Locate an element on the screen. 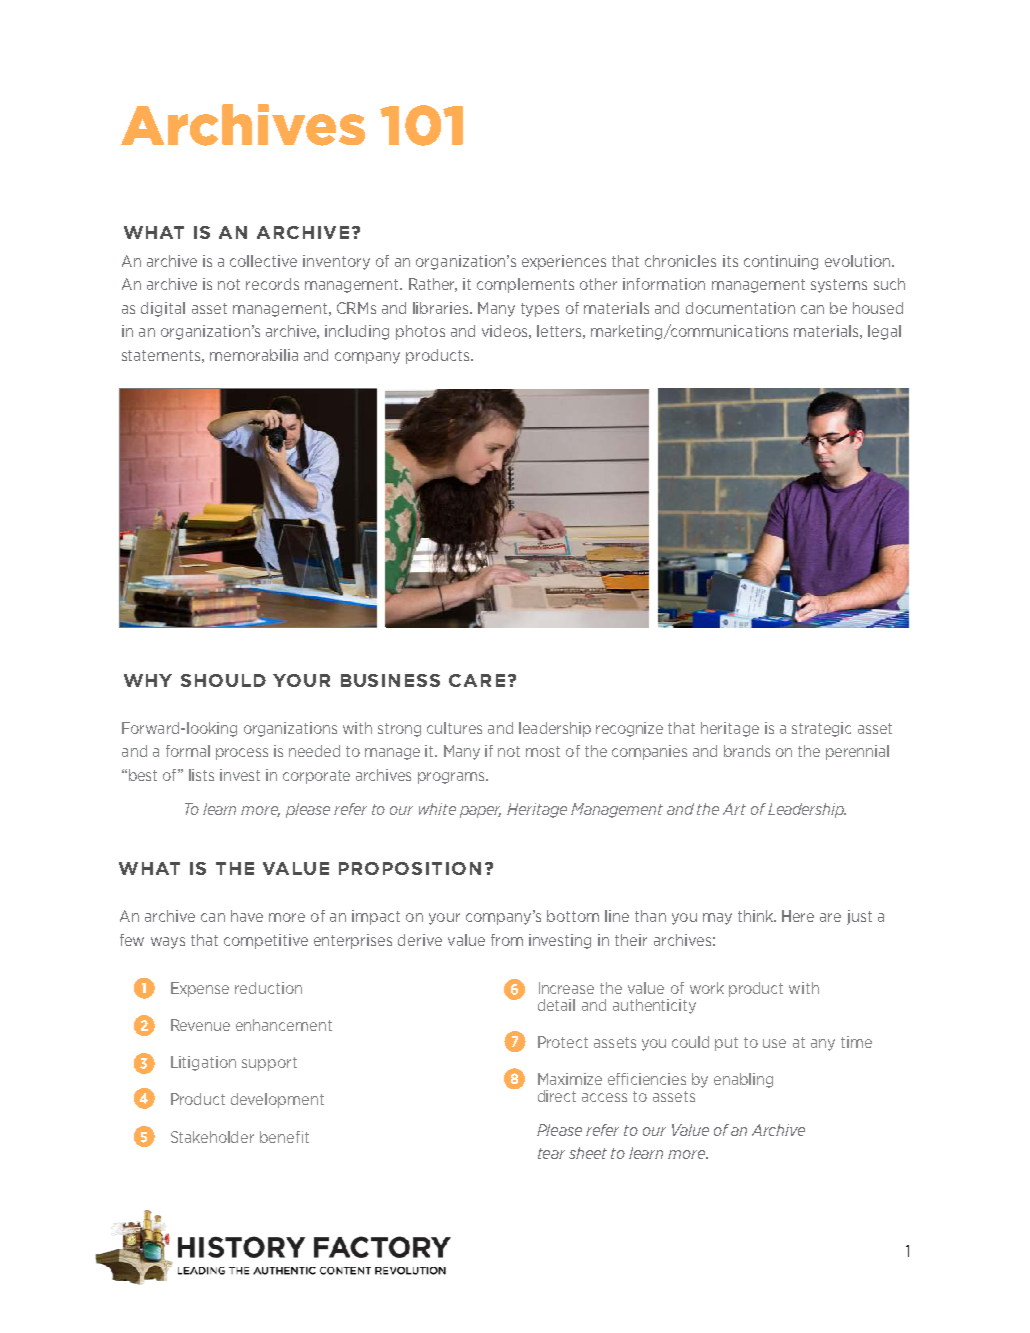 The image size is (1030, 1333). systems is located at coordinates (839, 286).
